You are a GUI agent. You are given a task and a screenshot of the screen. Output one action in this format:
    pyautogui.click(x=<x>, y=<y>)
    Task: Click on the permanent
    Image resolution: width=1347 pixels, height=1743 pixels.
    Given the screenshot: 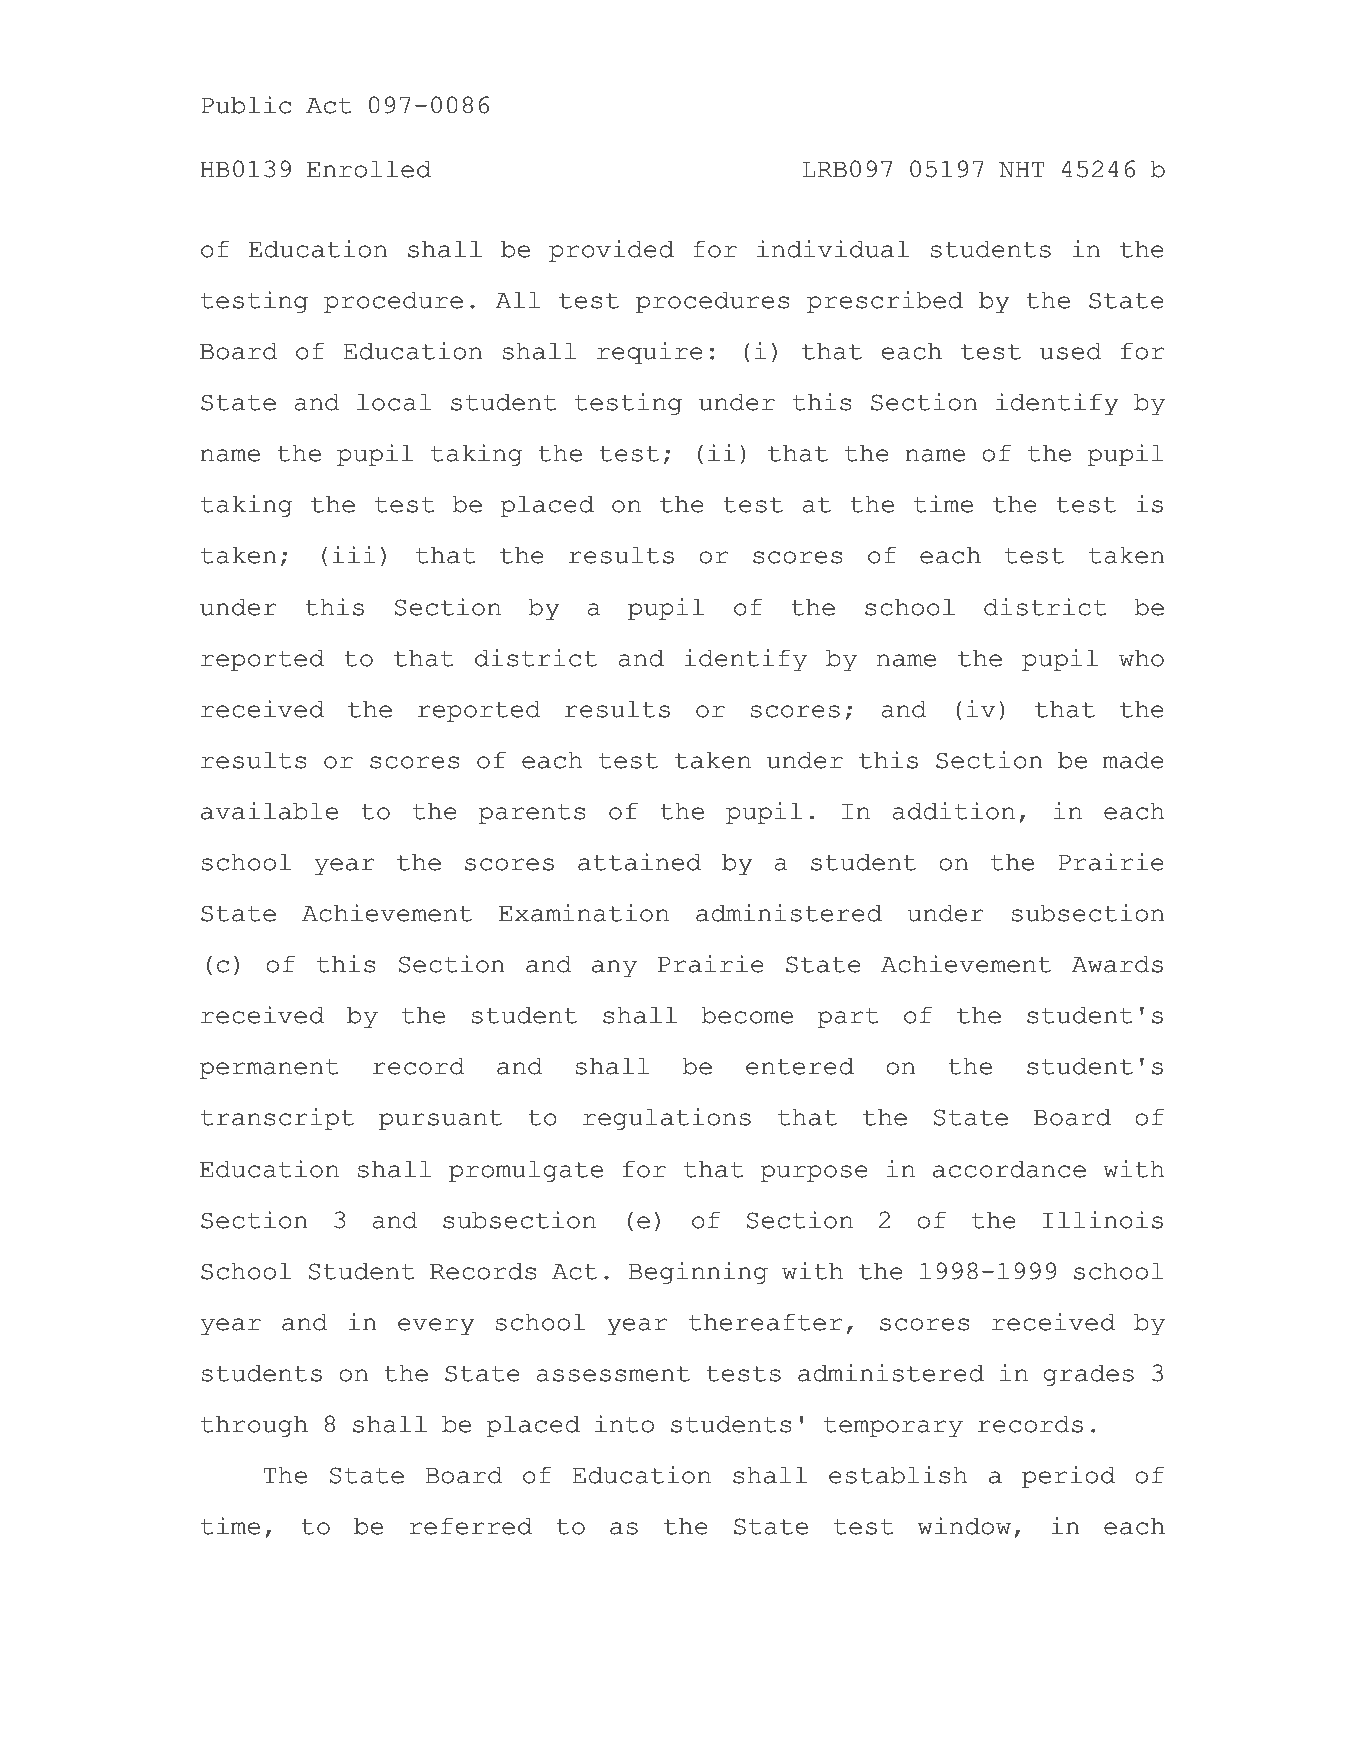 What is the action you would take?
    pyautogui.click(x=269, y=1069)
